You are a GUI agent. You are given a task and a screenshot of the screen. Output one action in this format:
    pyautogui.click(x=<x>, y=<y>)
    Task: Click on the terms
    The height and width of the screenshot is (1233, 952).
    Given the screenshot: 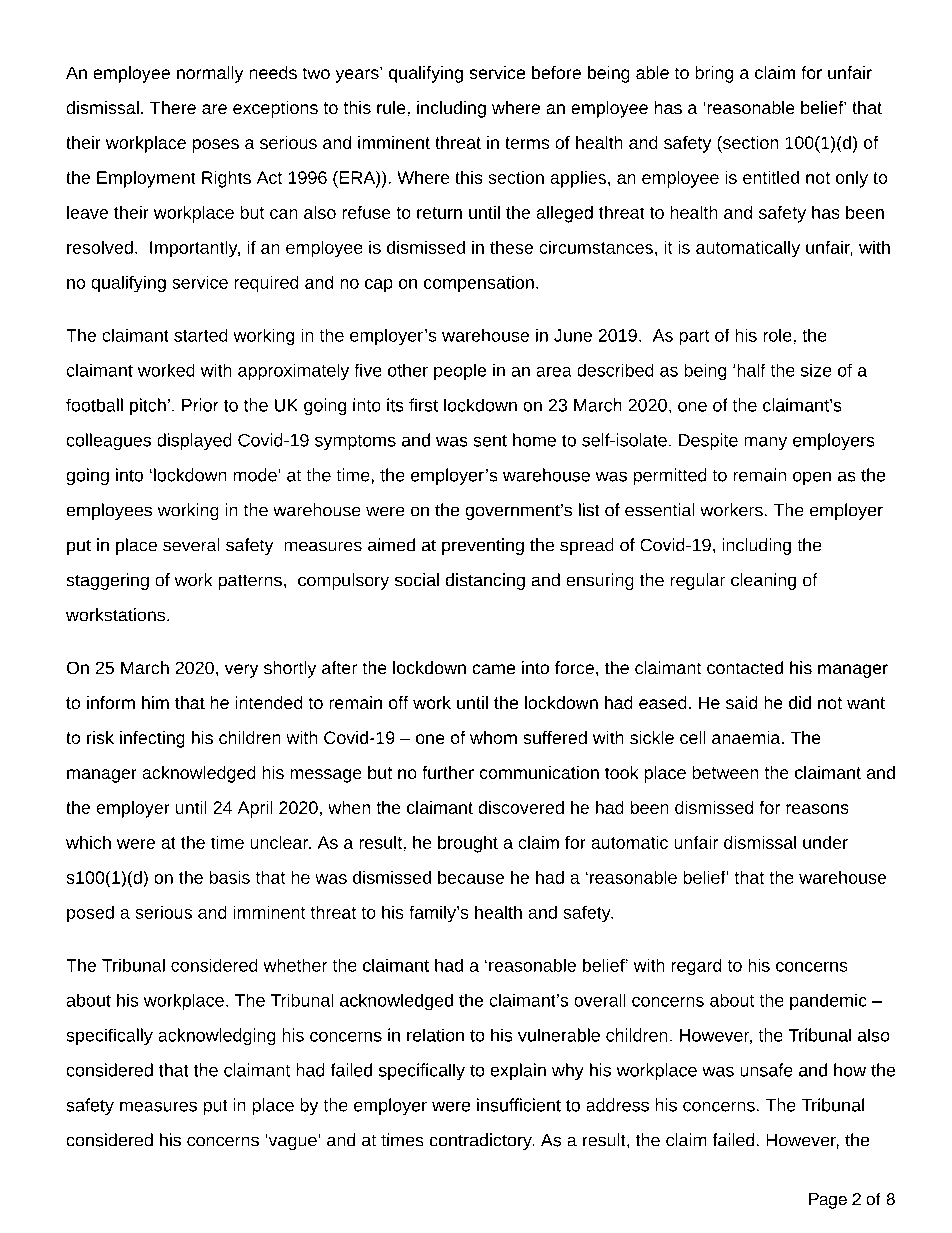 What is the action you would take?
    pyautogui.click(x=527, y=143)
